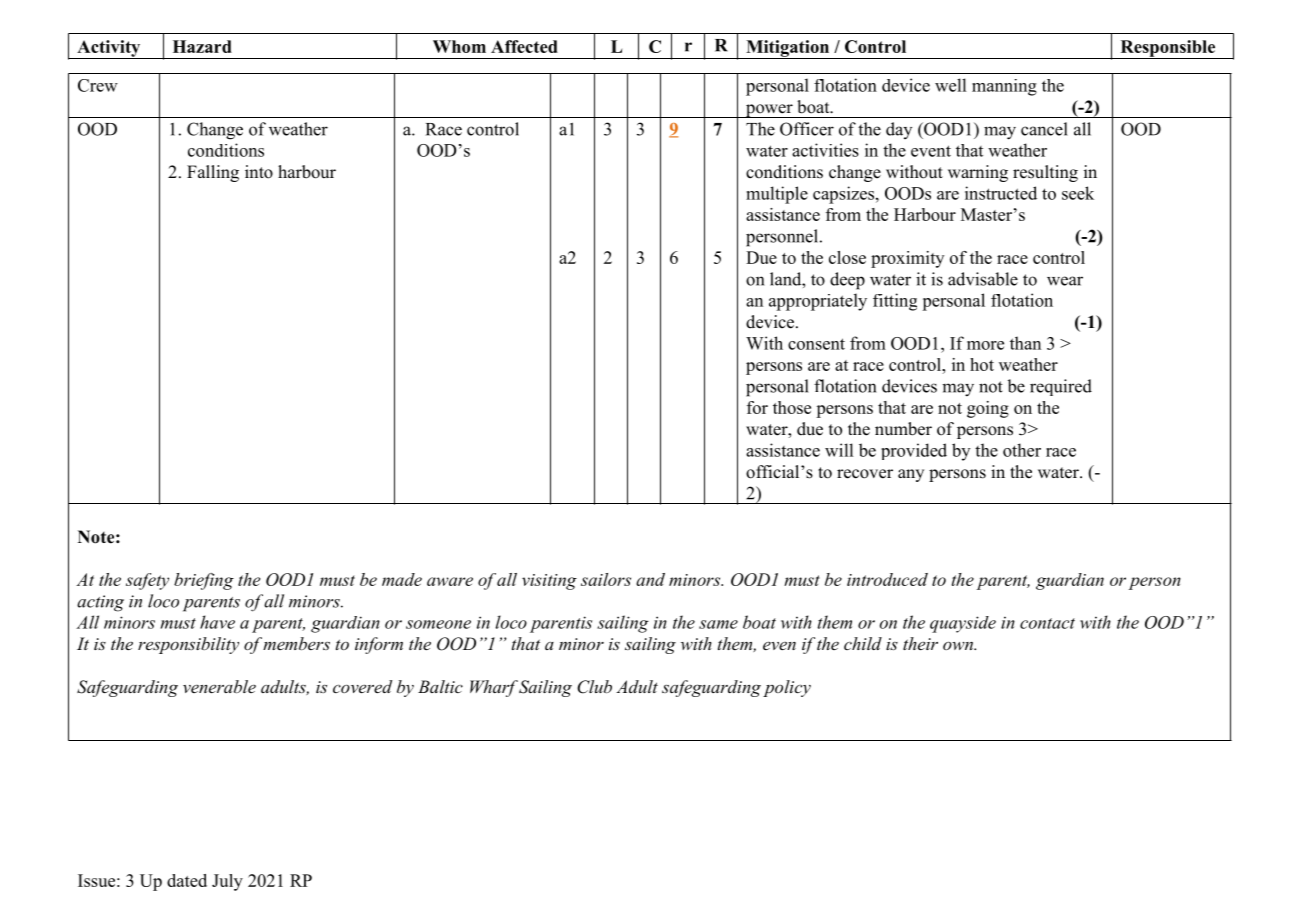 The width and height of the screenshot is (1308, 924). I want to click on appropriately, so click(818, 302).
